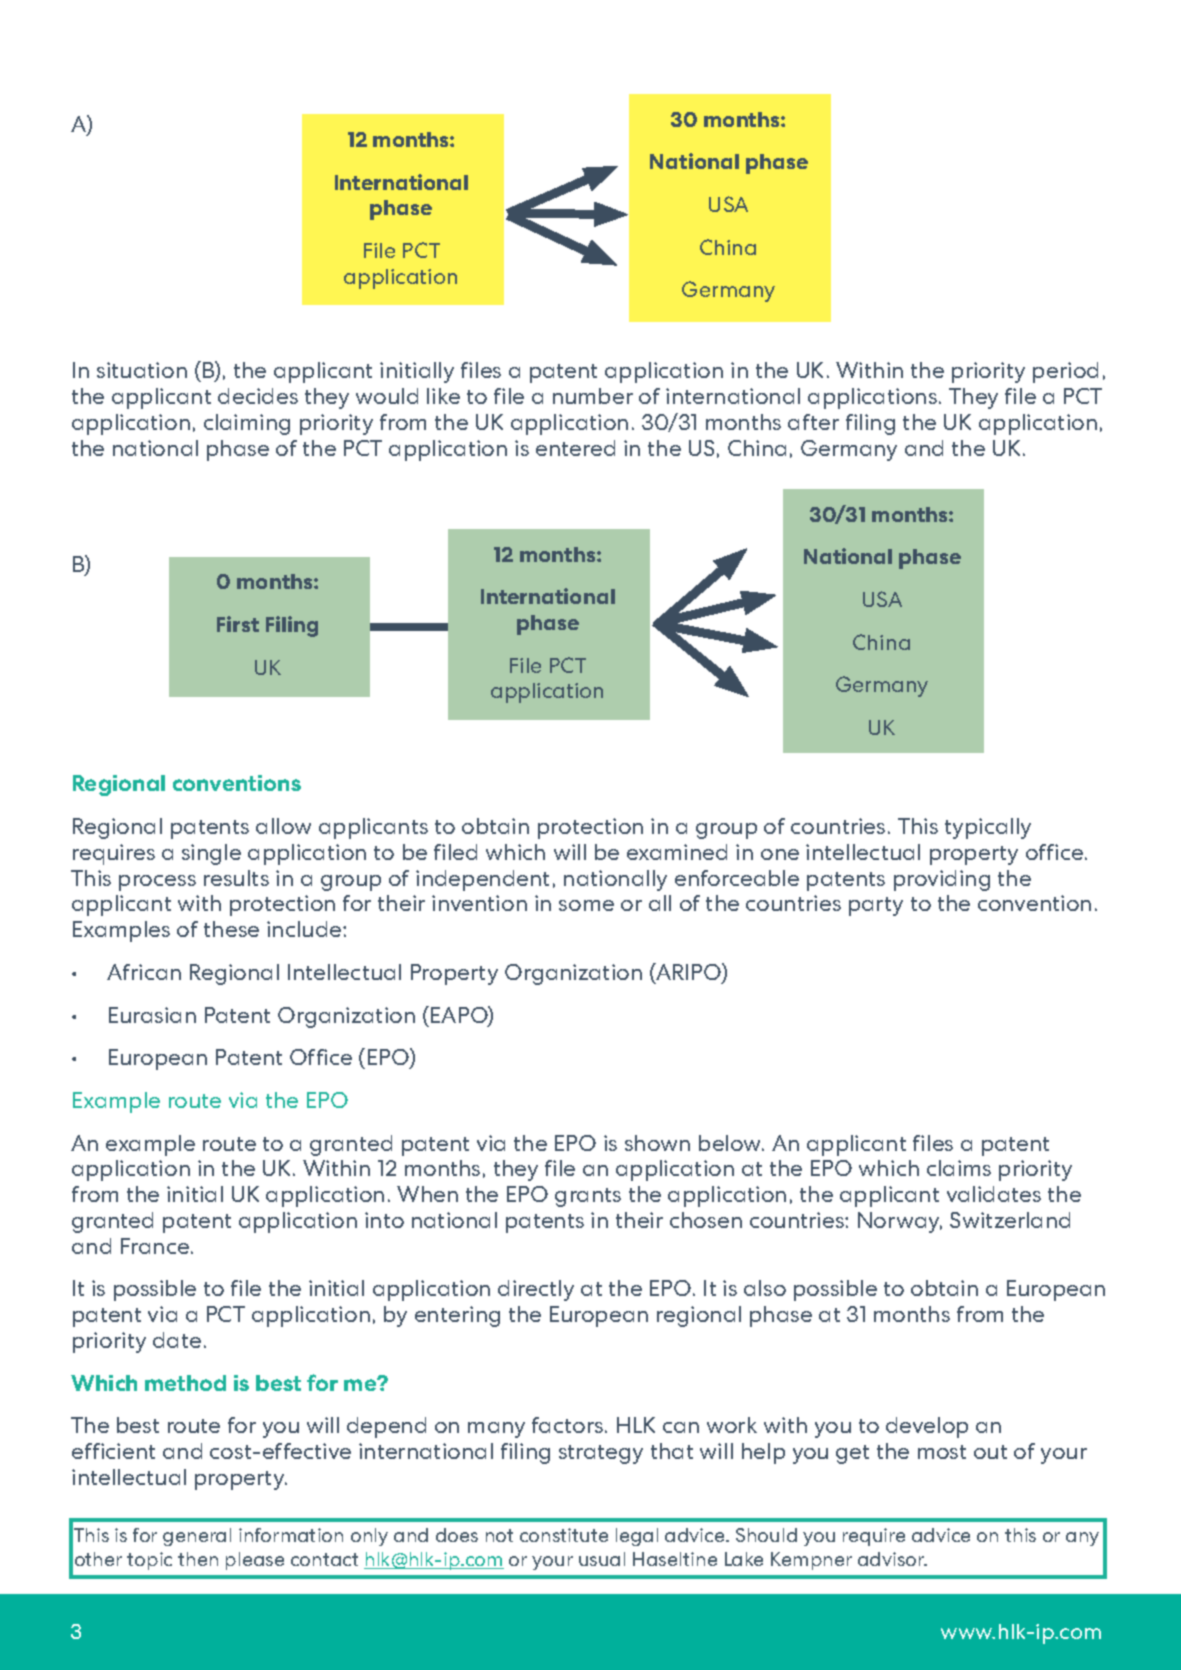  I want to click on period, so click(1065, 372).
